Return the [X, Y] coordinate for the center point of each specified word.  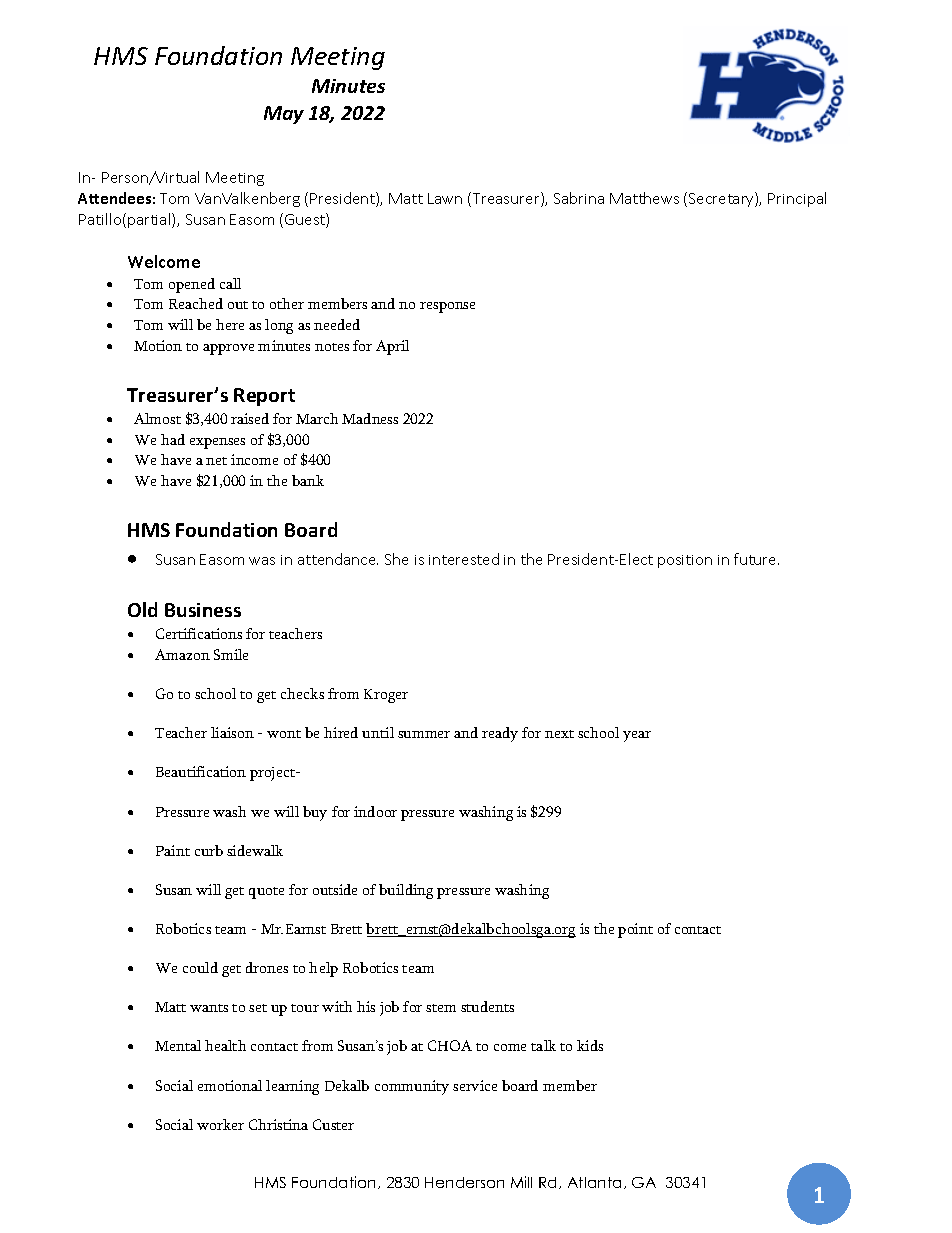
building [406, 891]
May [284, 115]
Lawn [445, 198]
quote [266, 893]
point [635, 930]
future [756, 559]
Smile [231, 654]
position [685, 561]
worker [220, 1124]
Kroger [386, 696]
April [392, 347]
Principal [797, 199]
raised [250, 418]
